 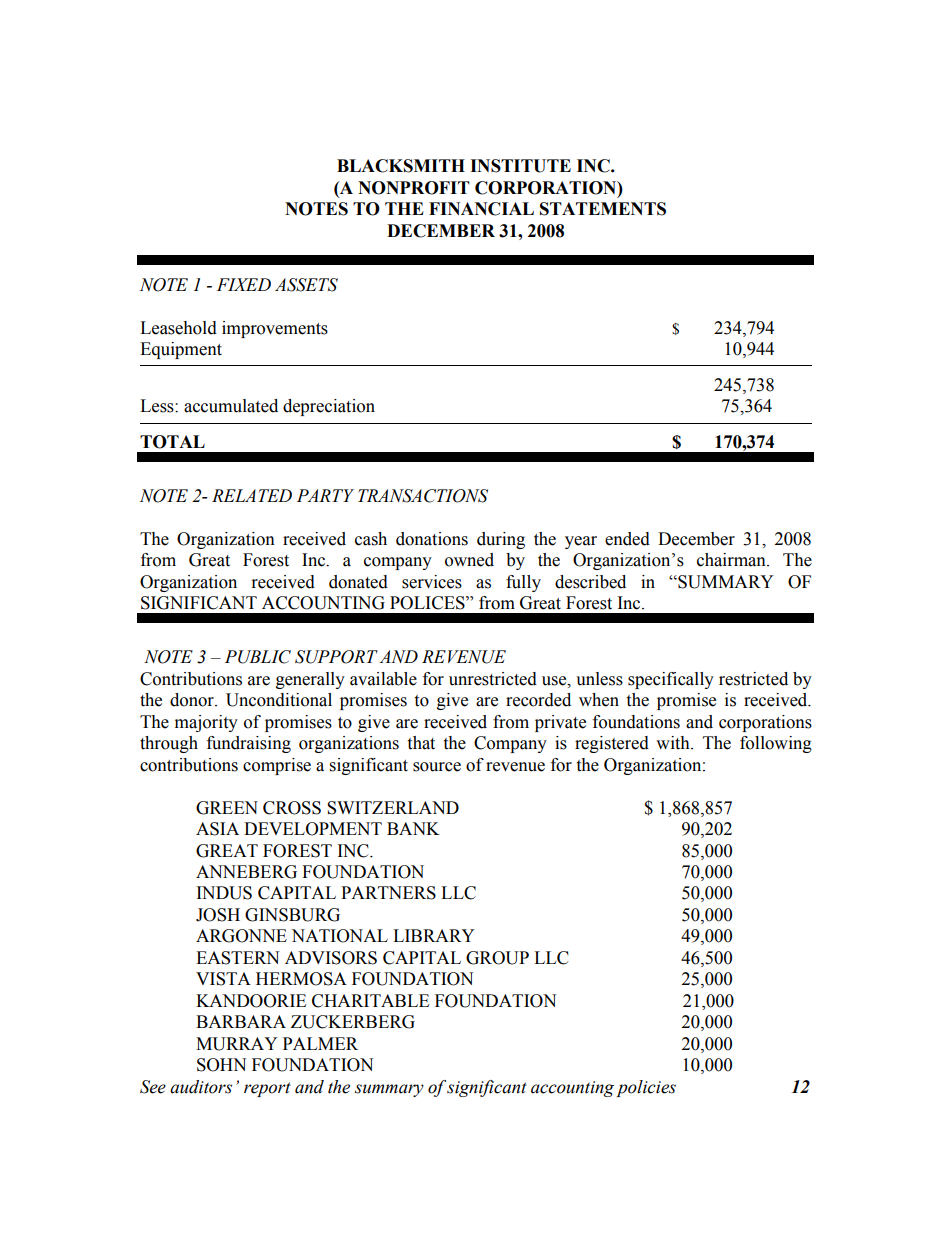 I want to click on FIXED, so click(x=244, y=284).
